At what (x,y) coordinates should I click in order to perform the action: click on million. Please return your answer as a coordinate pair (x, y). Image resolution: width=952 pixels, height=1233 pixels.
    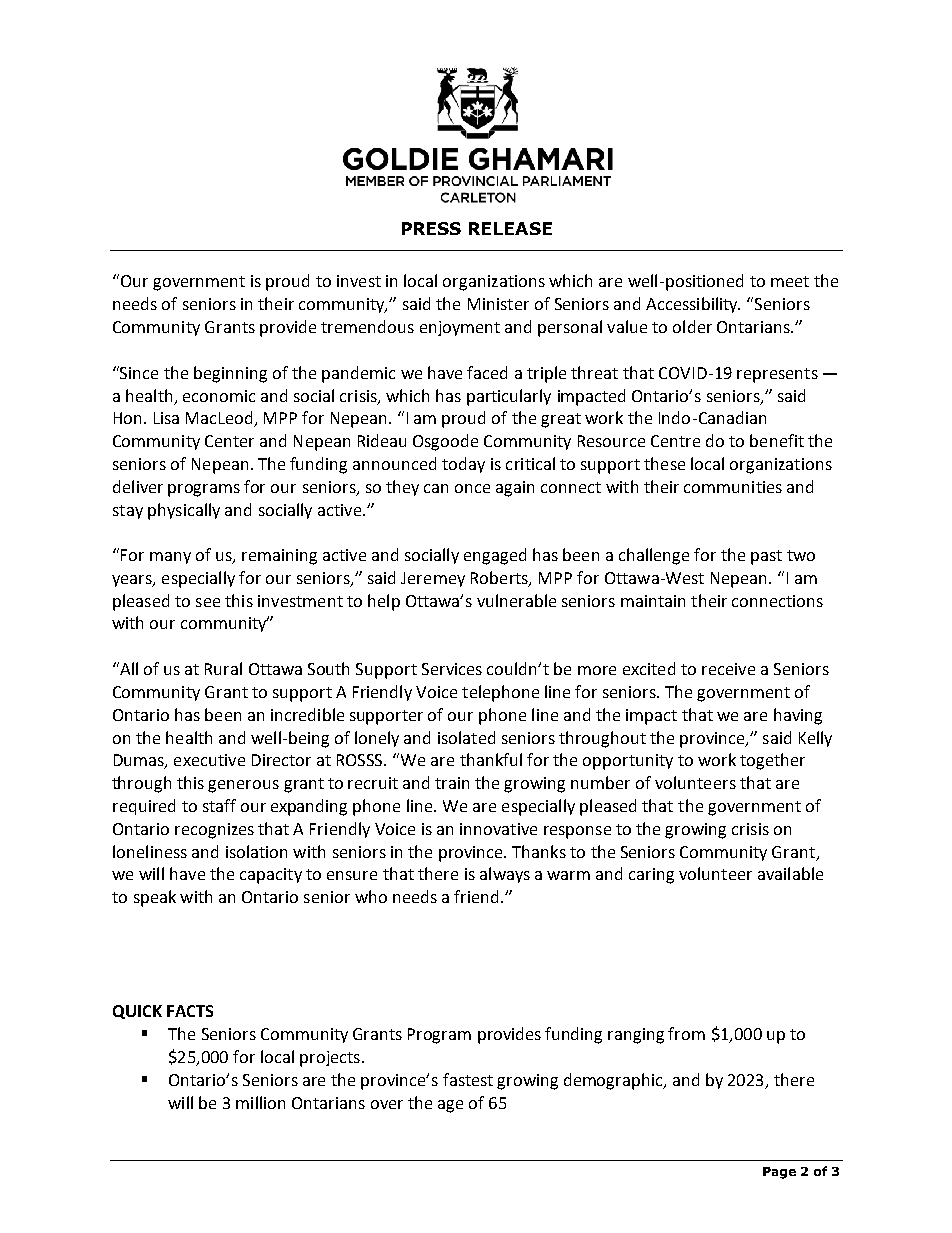
    Looking at the image, I should click on (260, 1102).
